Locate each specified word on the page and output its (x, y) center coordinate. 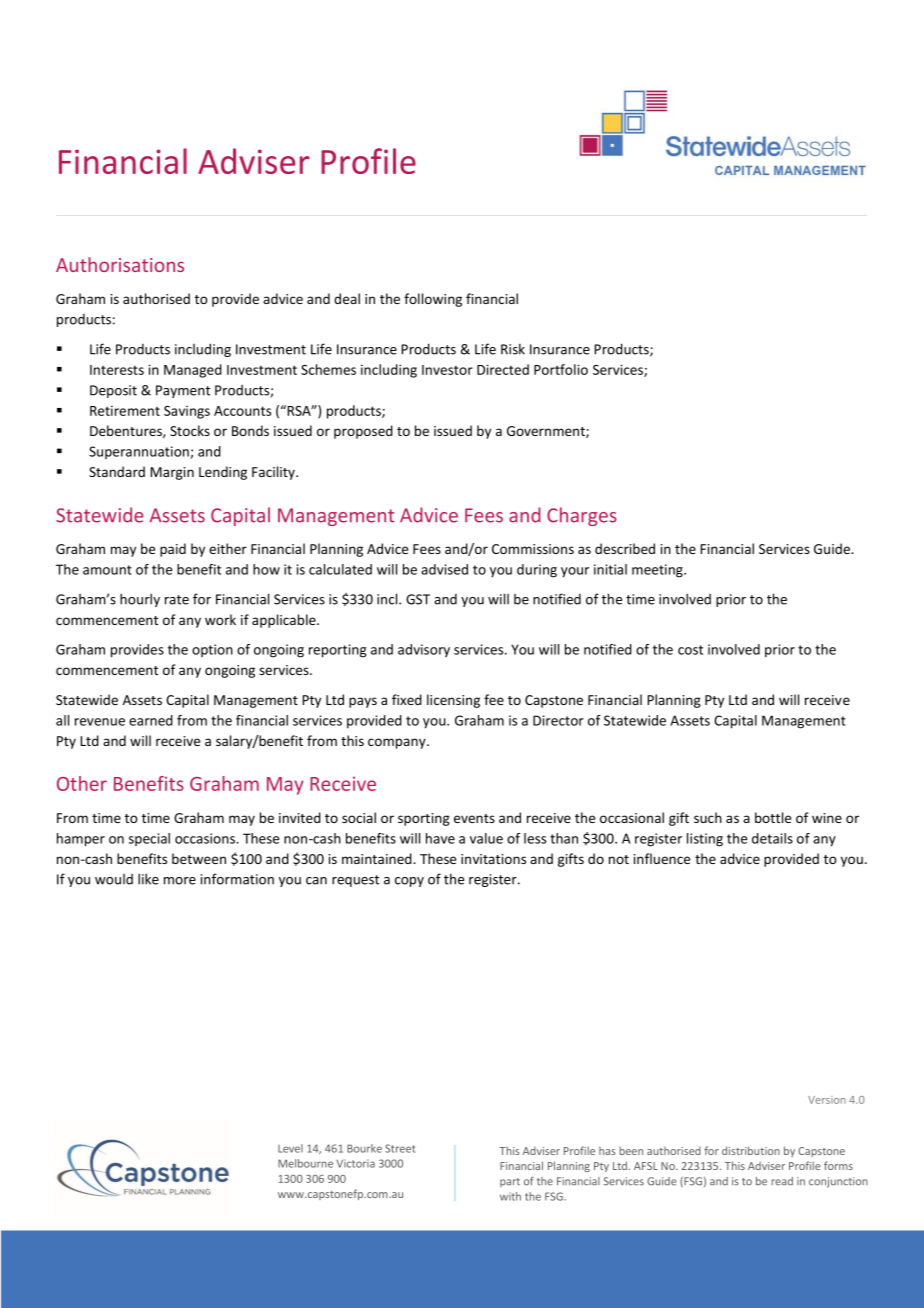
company (398, 743)
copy (409, 882)
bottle (773, 817)
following (433, 300)
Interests (117, 370)
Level (290, 1148)
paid (173, 550)
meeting (658, 571)
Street (400, 1148)
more (180, 881)
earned (151, 720)
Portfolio (561, 369)
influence (662, 858)
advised (444, 569)
